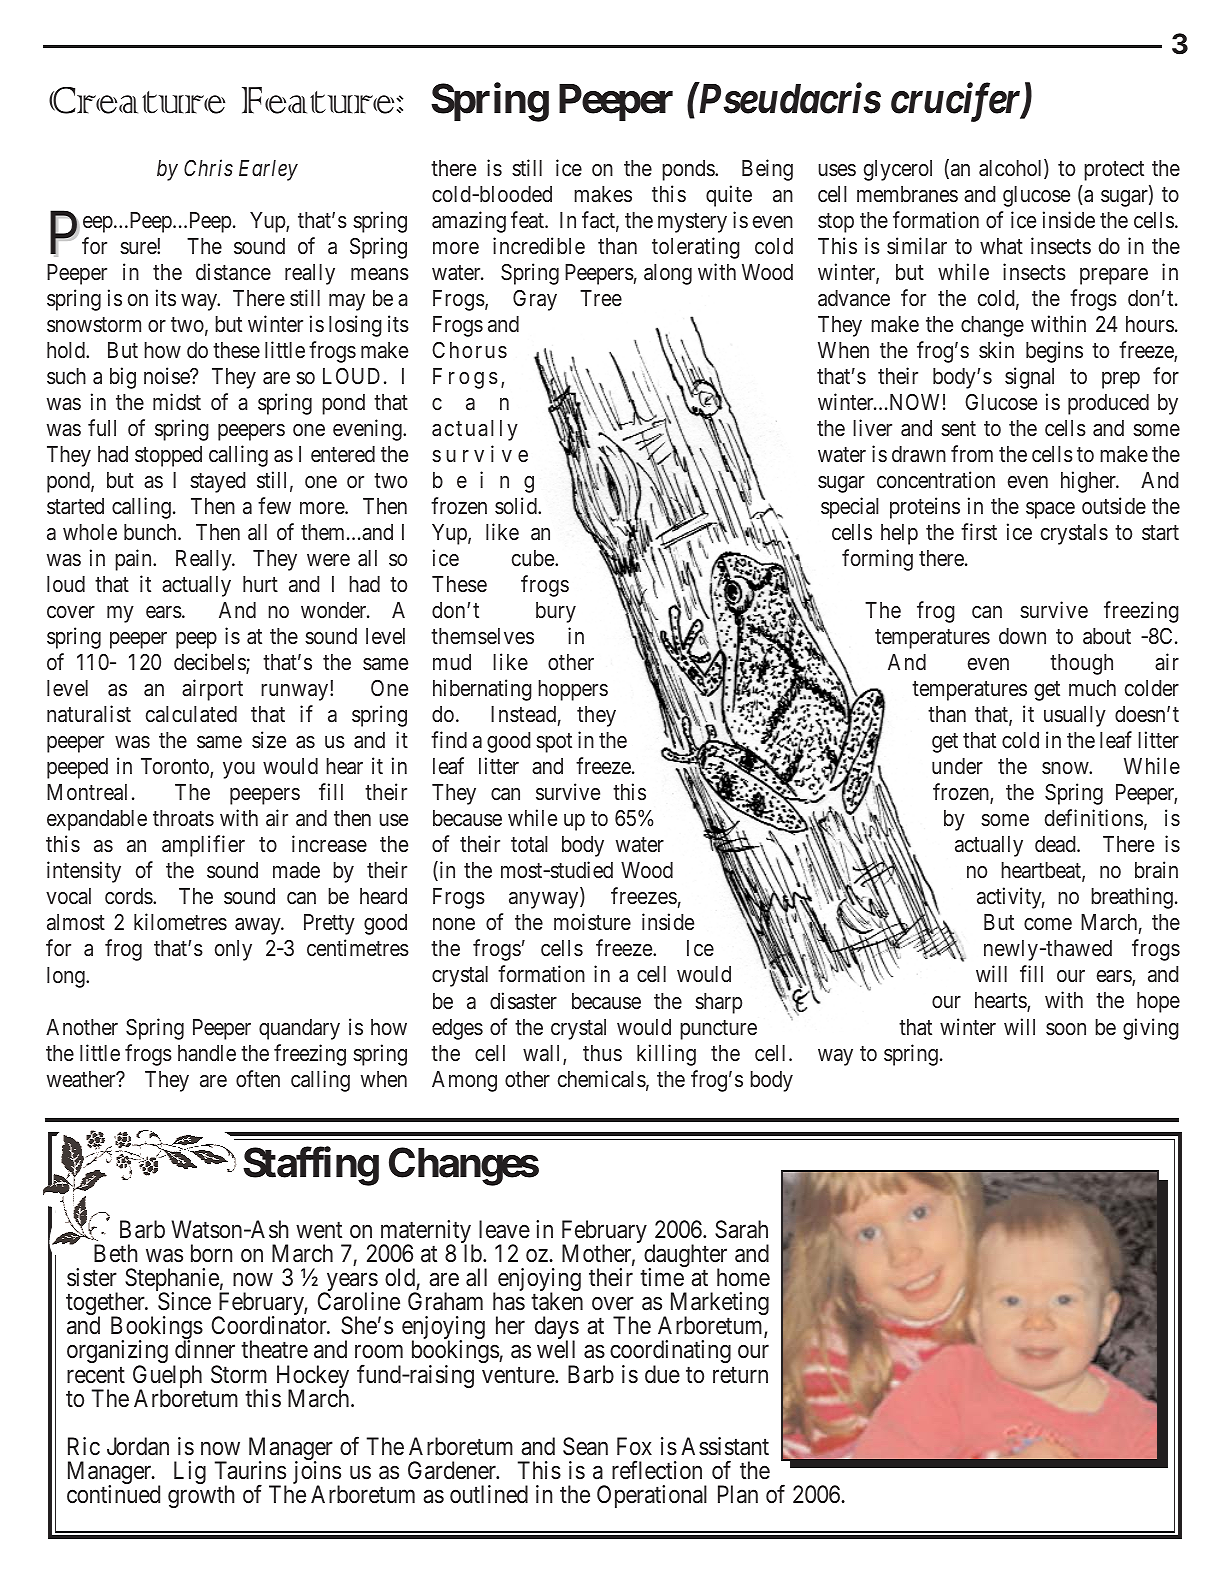 Image resolution: width=1225 pixels, height=1585 pixels. Describe the element at coordinates (260, 584) in the image. I see `hurt` at that location.
